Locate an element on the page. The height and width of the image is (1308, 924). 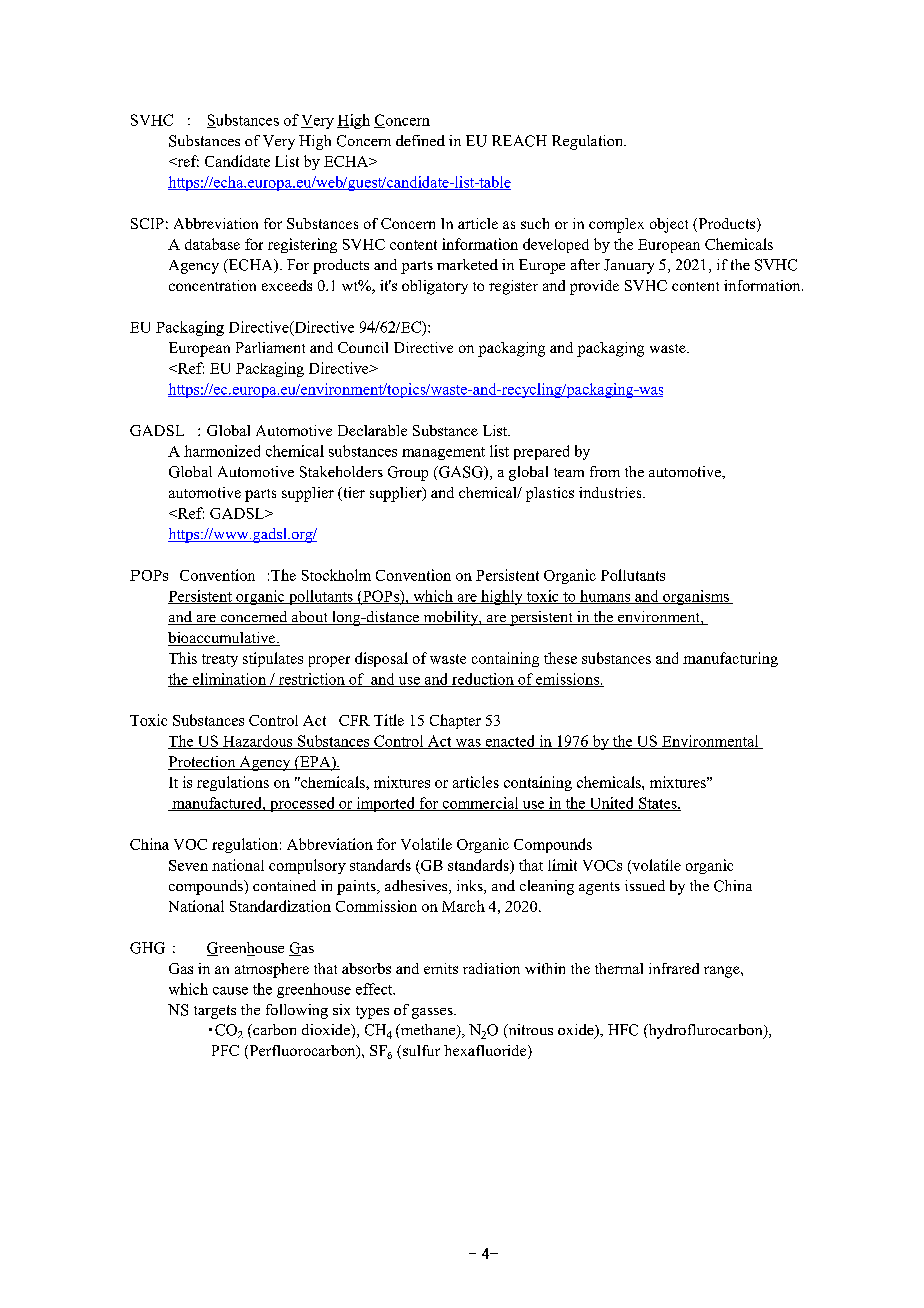
object is located at coordinates (669, 225).
